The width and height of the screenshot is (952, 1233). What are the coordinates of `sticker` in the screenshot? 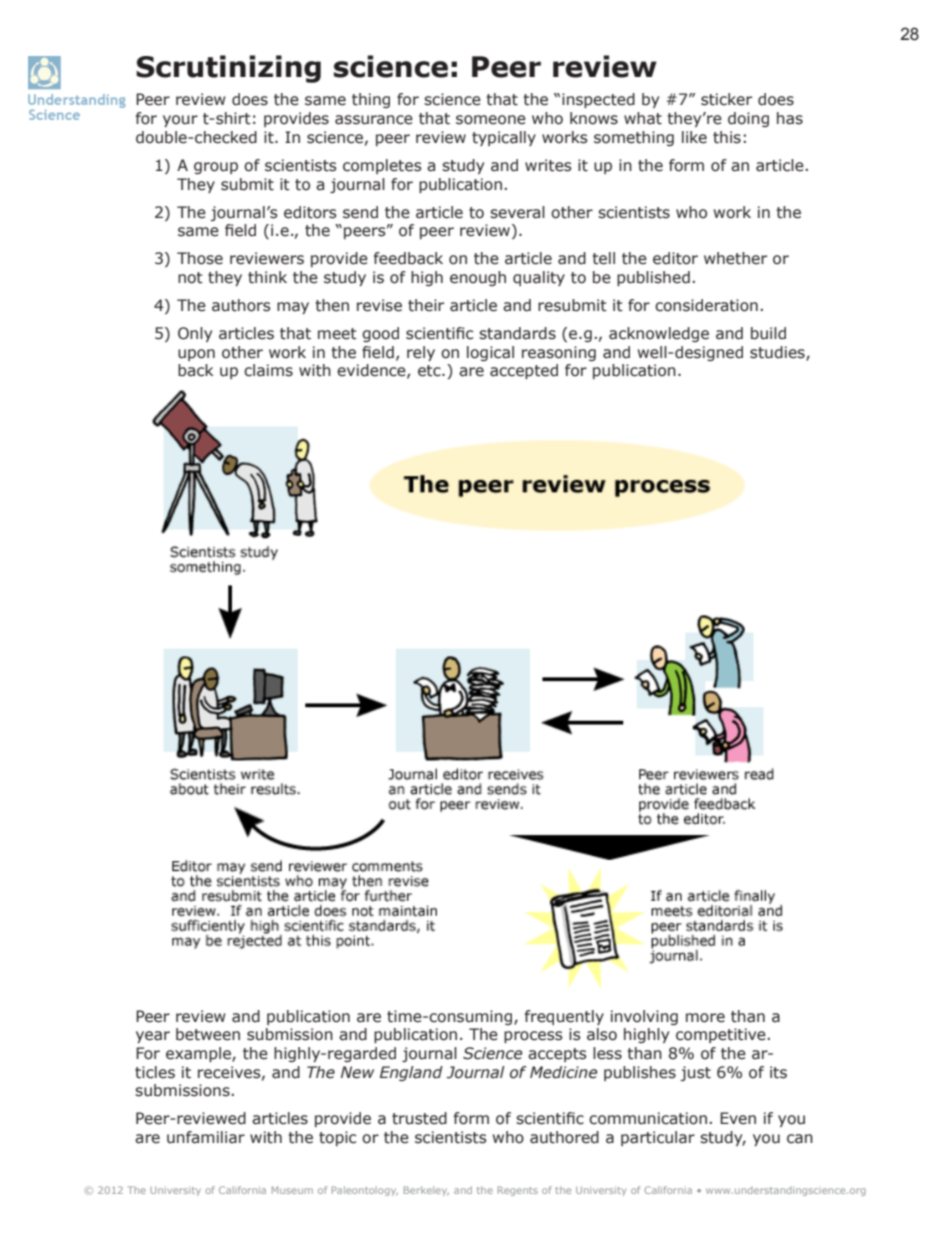 It's located at (726, 99).
